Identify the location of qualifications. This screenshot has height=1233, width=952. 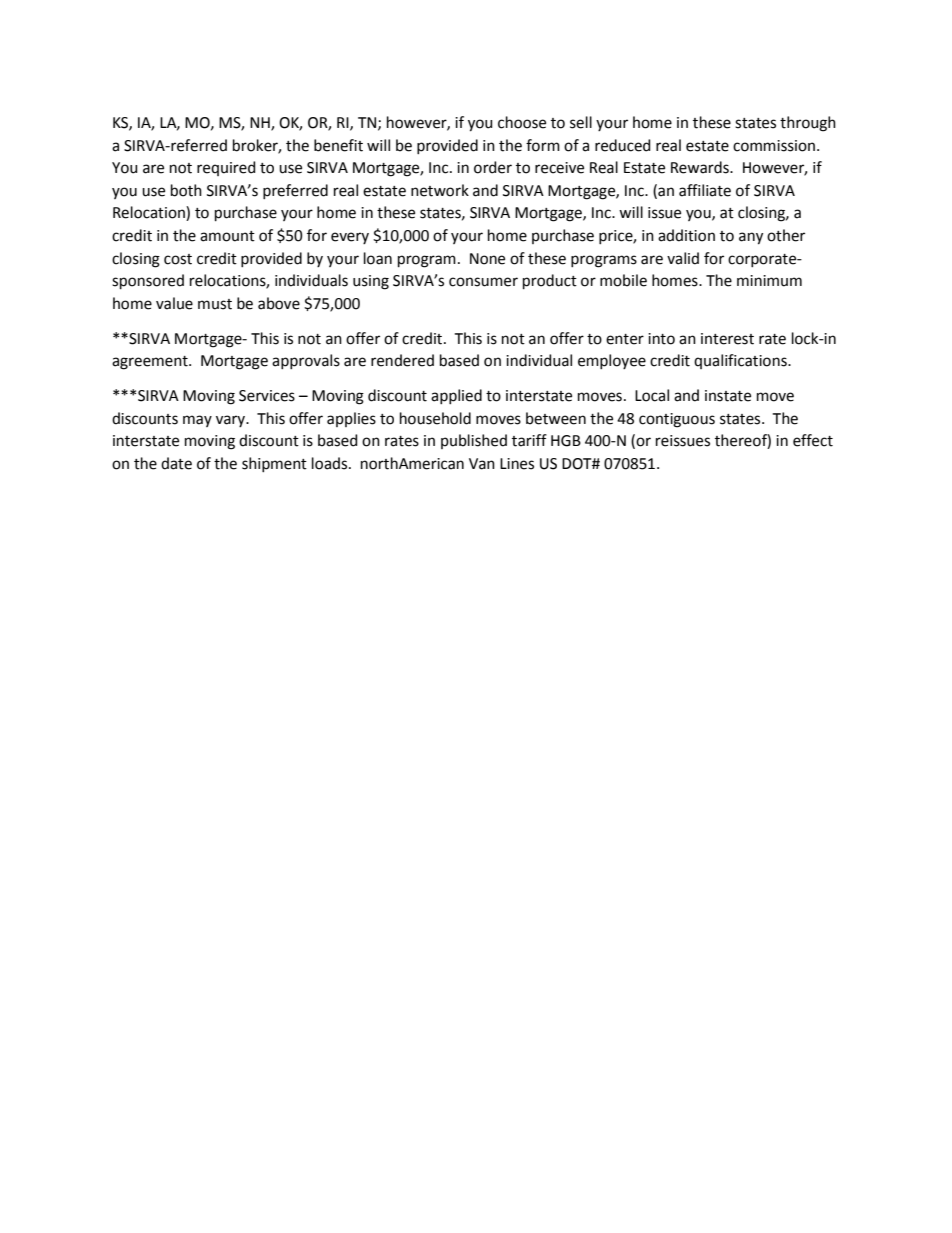
(741, 361).
